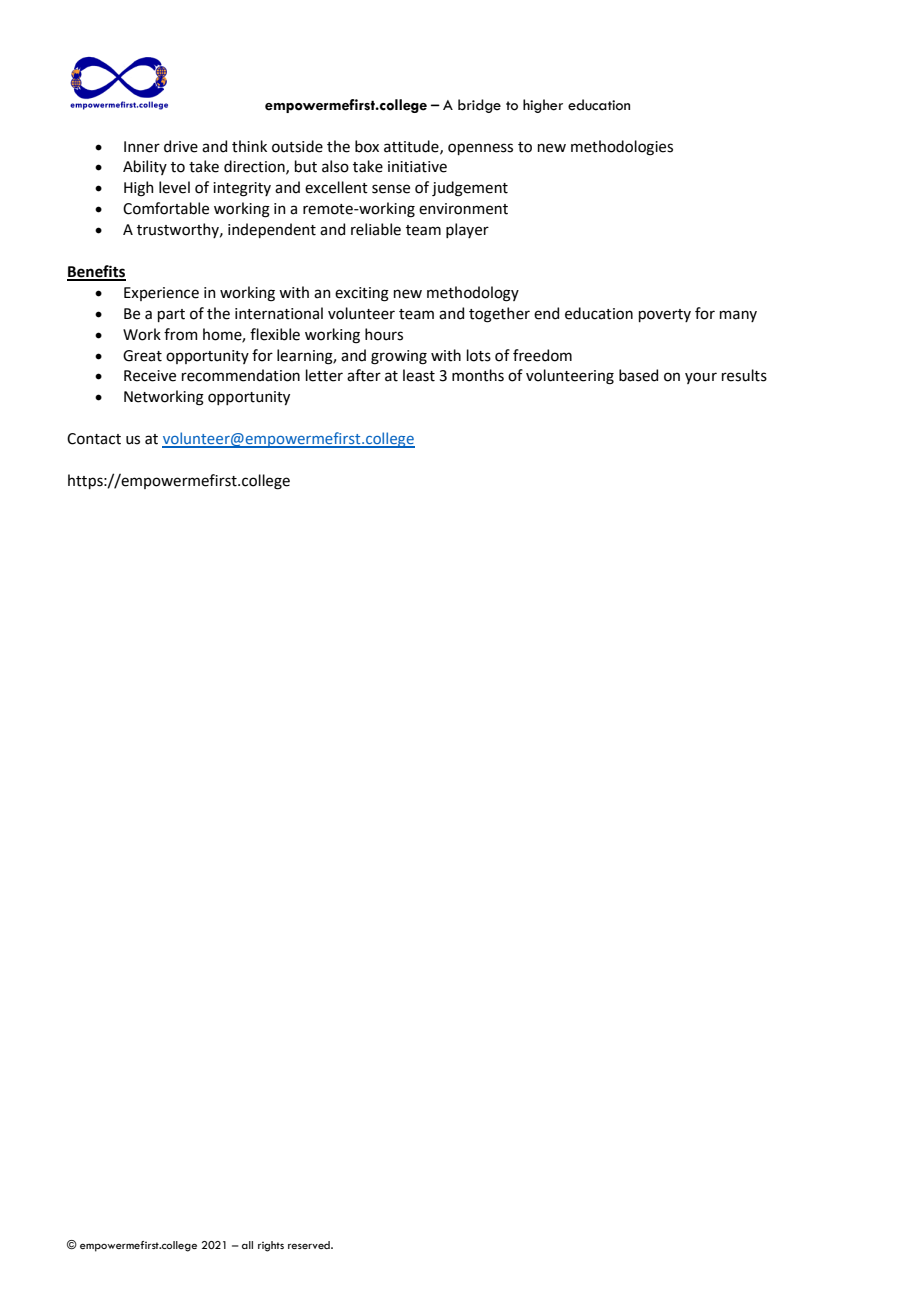 The width and height of the image is (924, 1308). I want to click on initiative, so click(417, 167).
